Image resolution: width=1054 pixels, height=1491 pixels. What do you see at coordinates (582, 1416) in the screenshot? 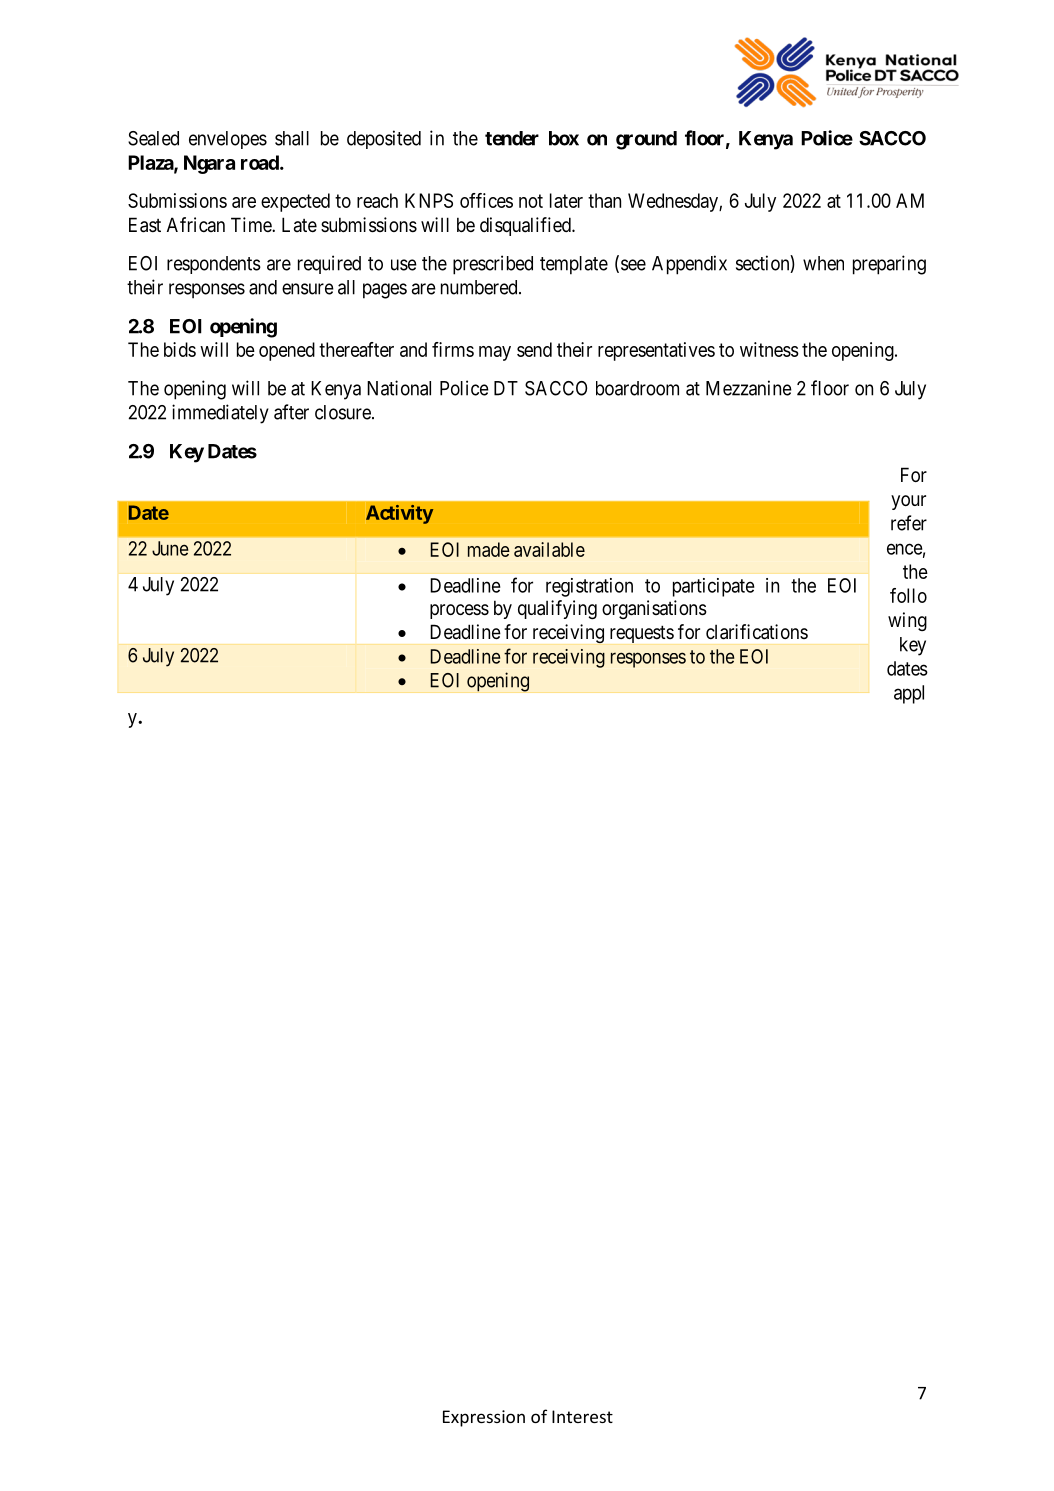
I see `Interest` at bounding box center [582, 1416].
